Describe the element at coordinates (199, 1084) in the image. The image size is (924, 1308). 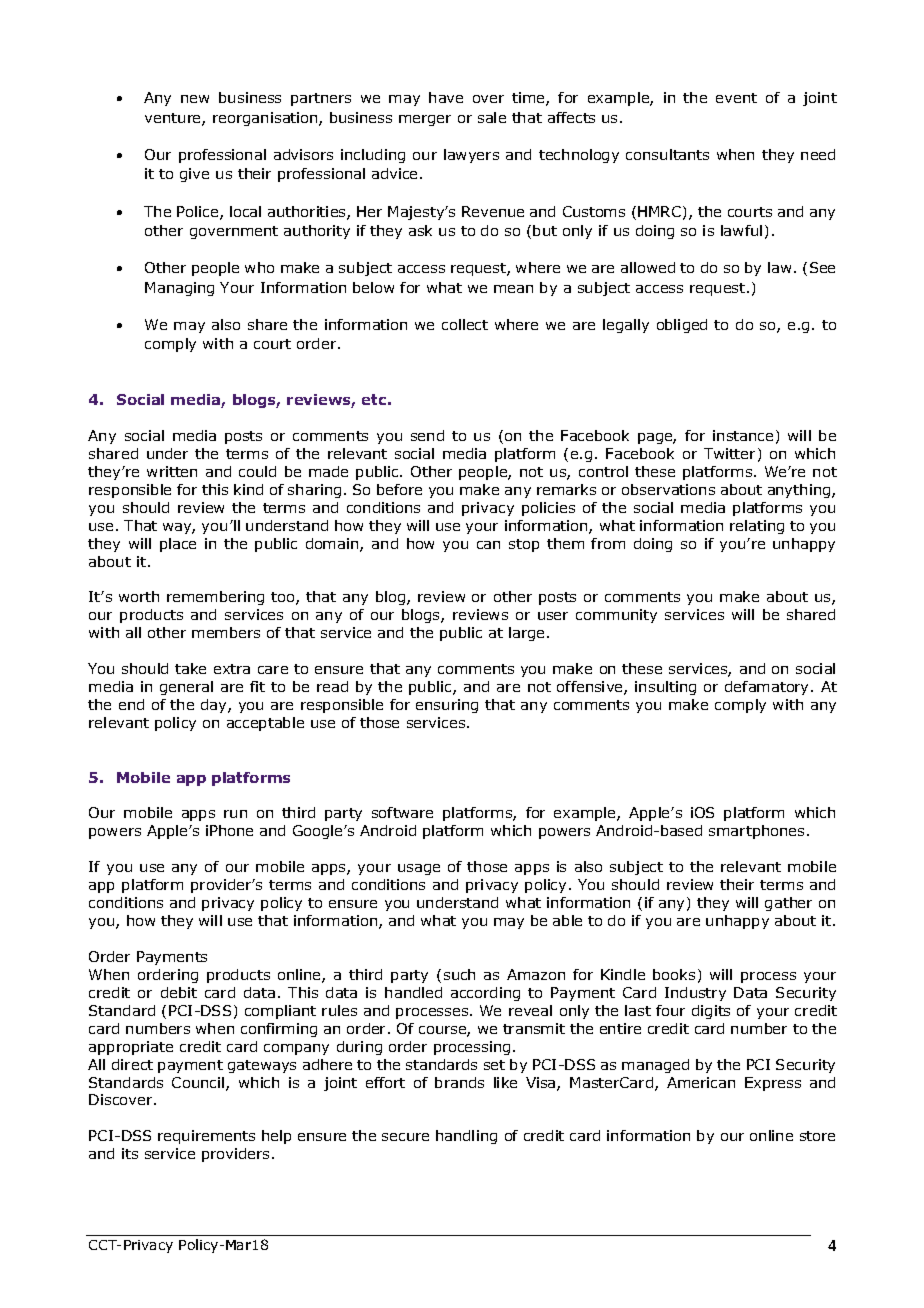
I see `Council` at that location.
